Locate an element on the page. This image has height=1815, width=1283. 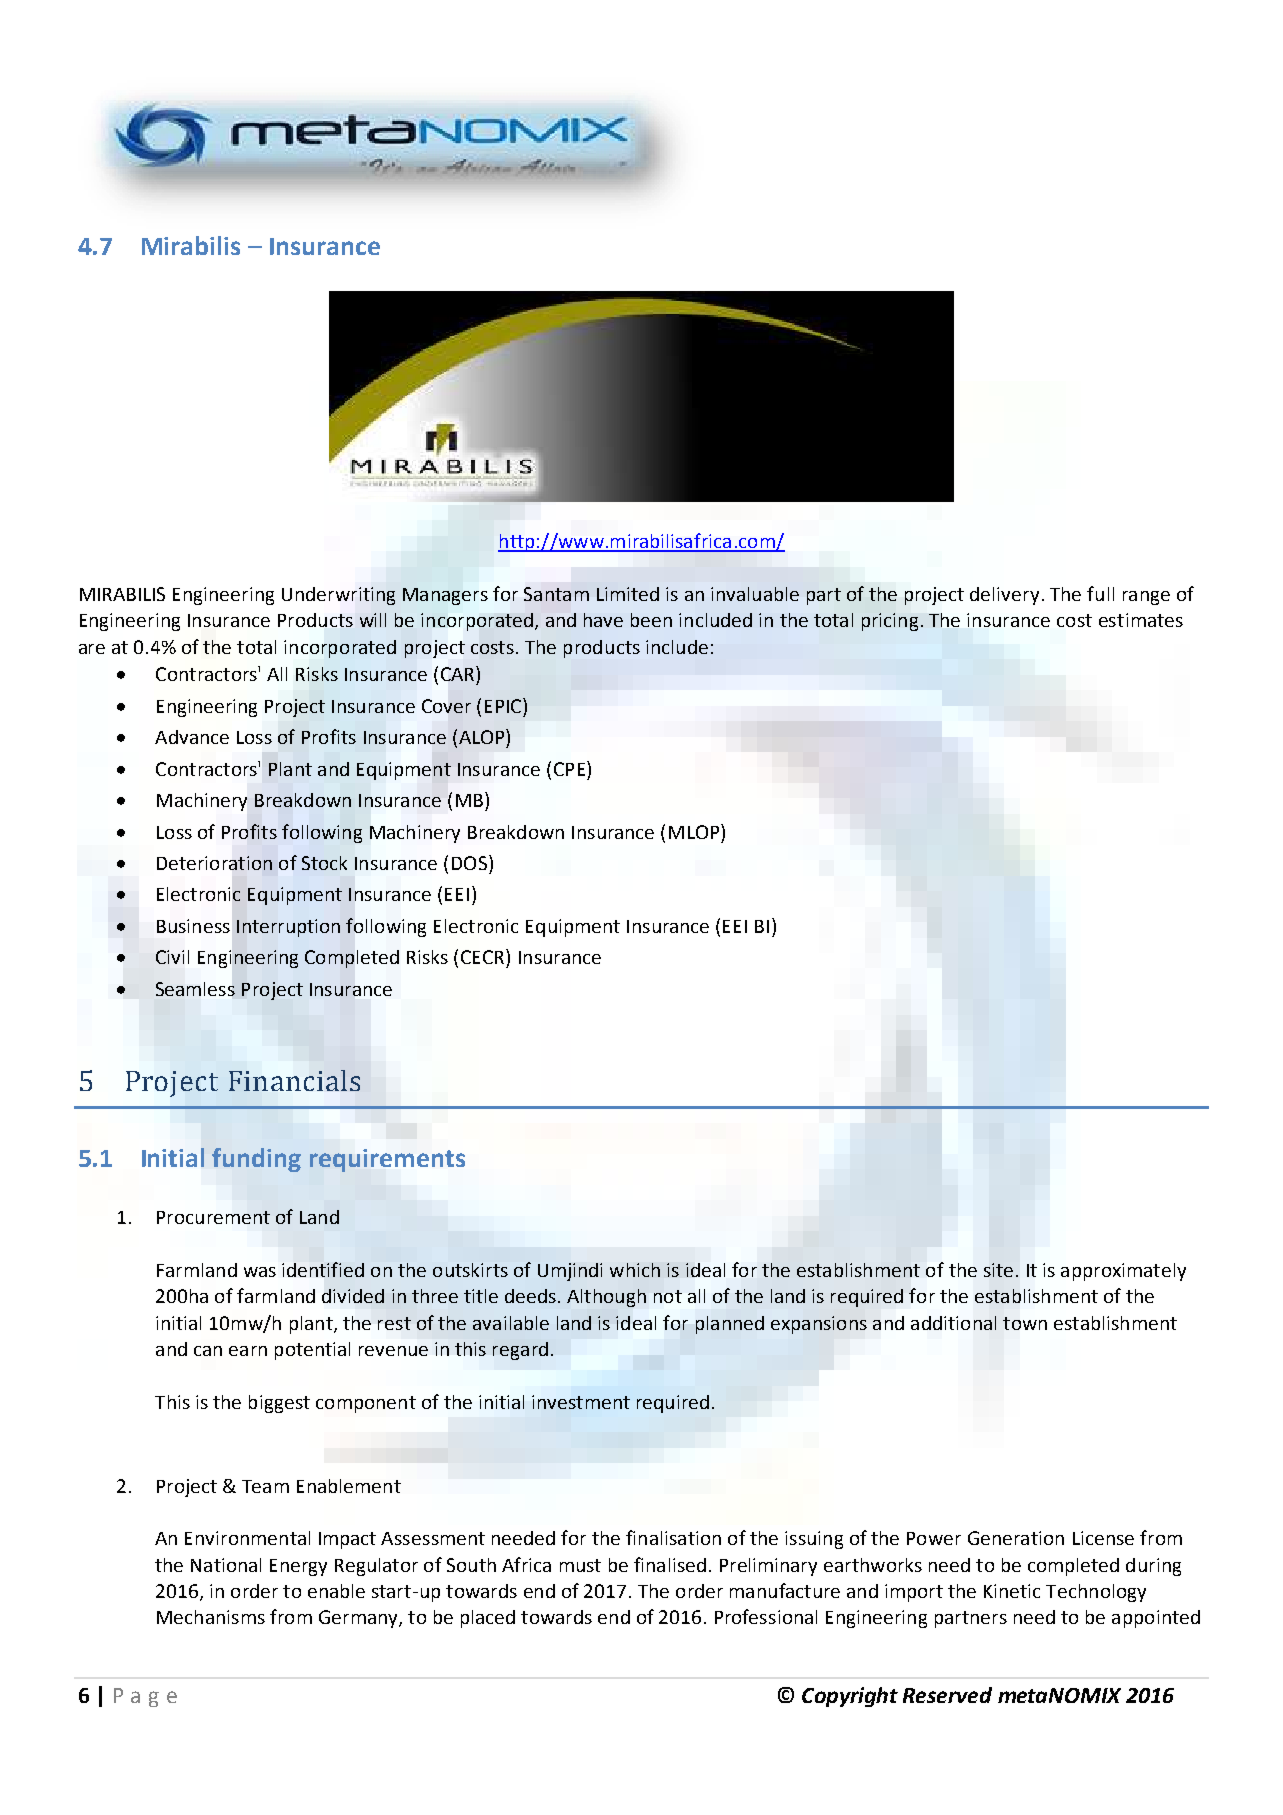
approximately is located at coordinates (1123, 1272).
